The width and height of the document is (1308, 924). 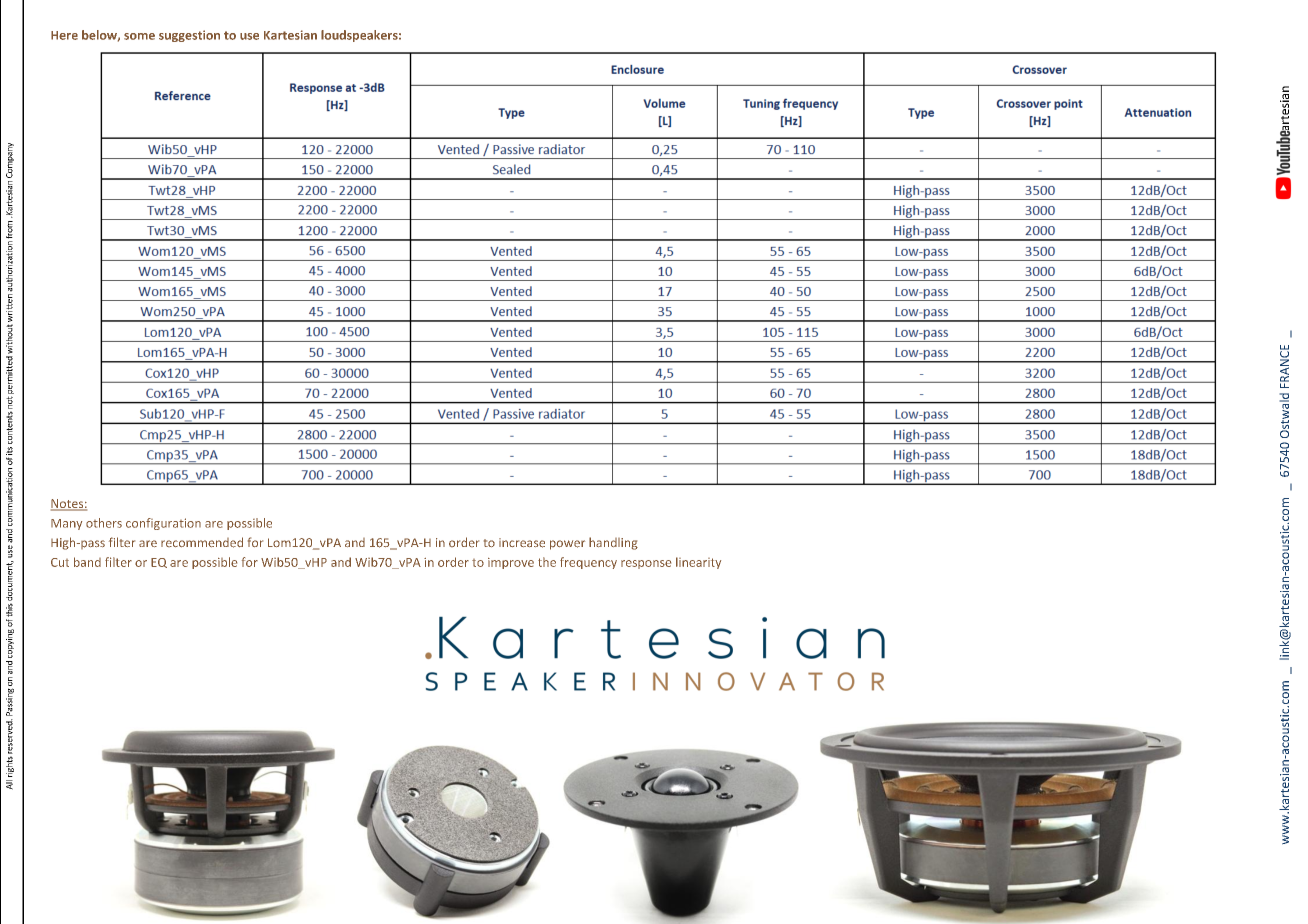 I want to click on Here, so click(x=64, y=35).
